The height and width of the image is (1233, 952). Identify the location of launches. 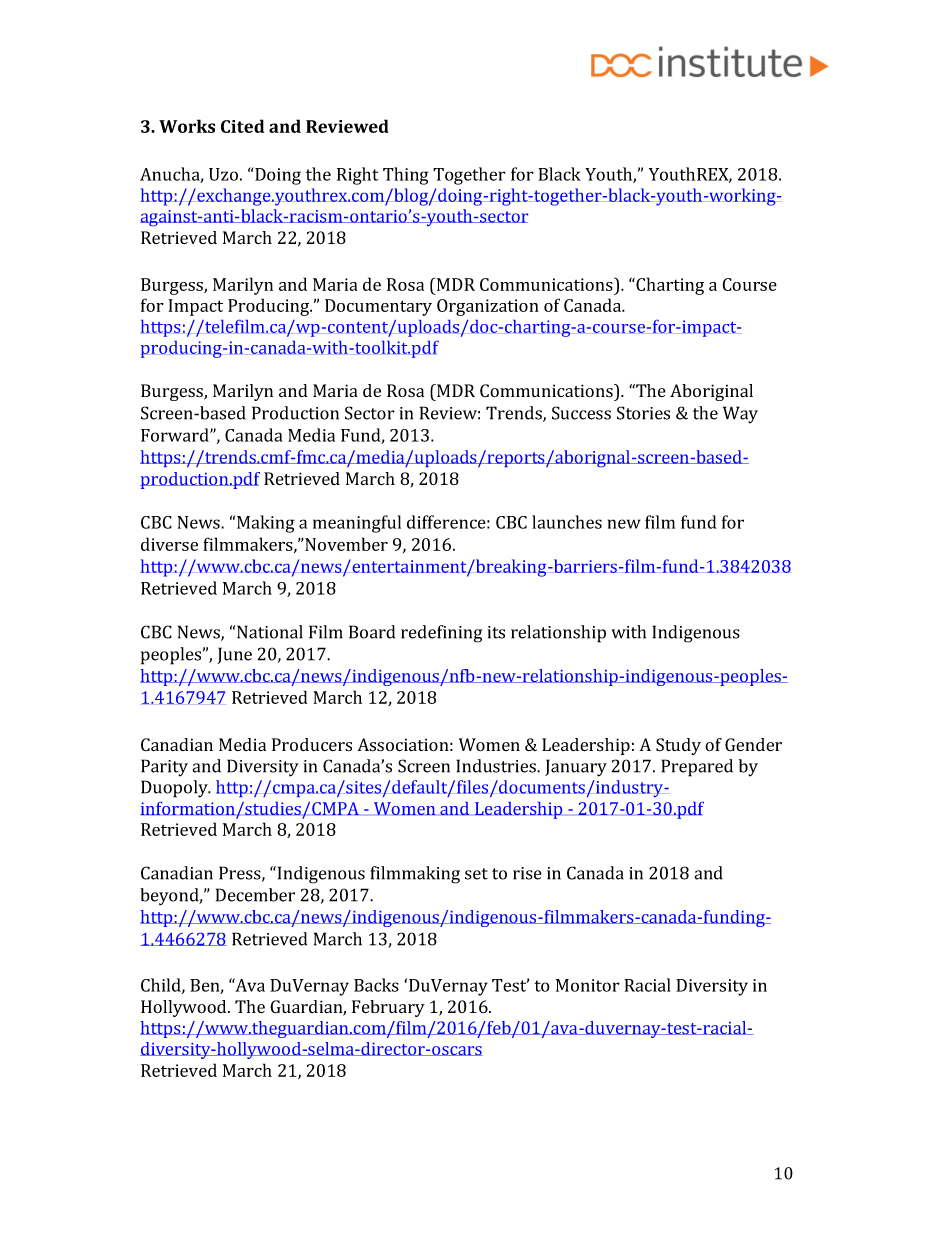
(567, 522).
